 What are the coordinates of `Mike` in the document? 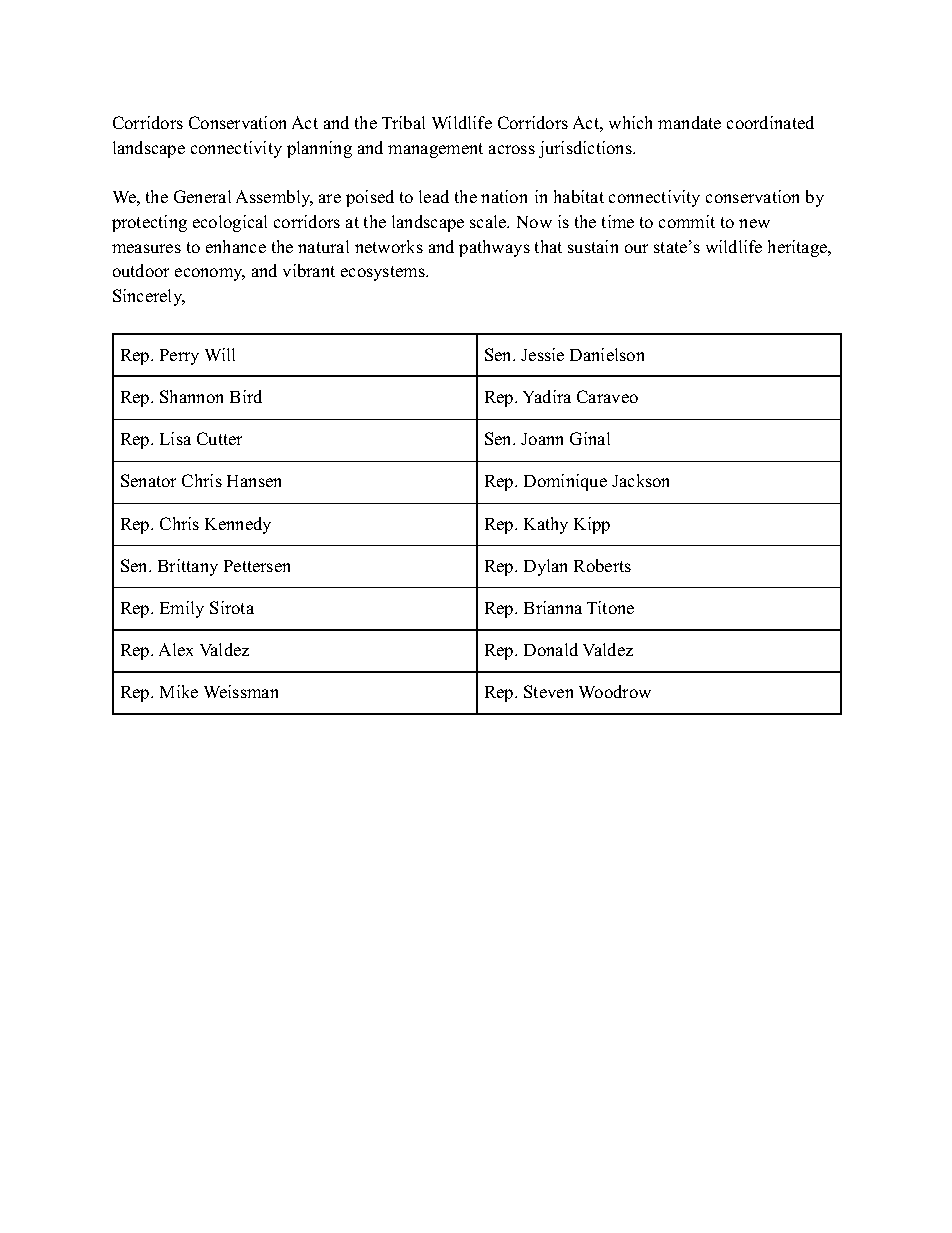 It's located at (179, 691).
